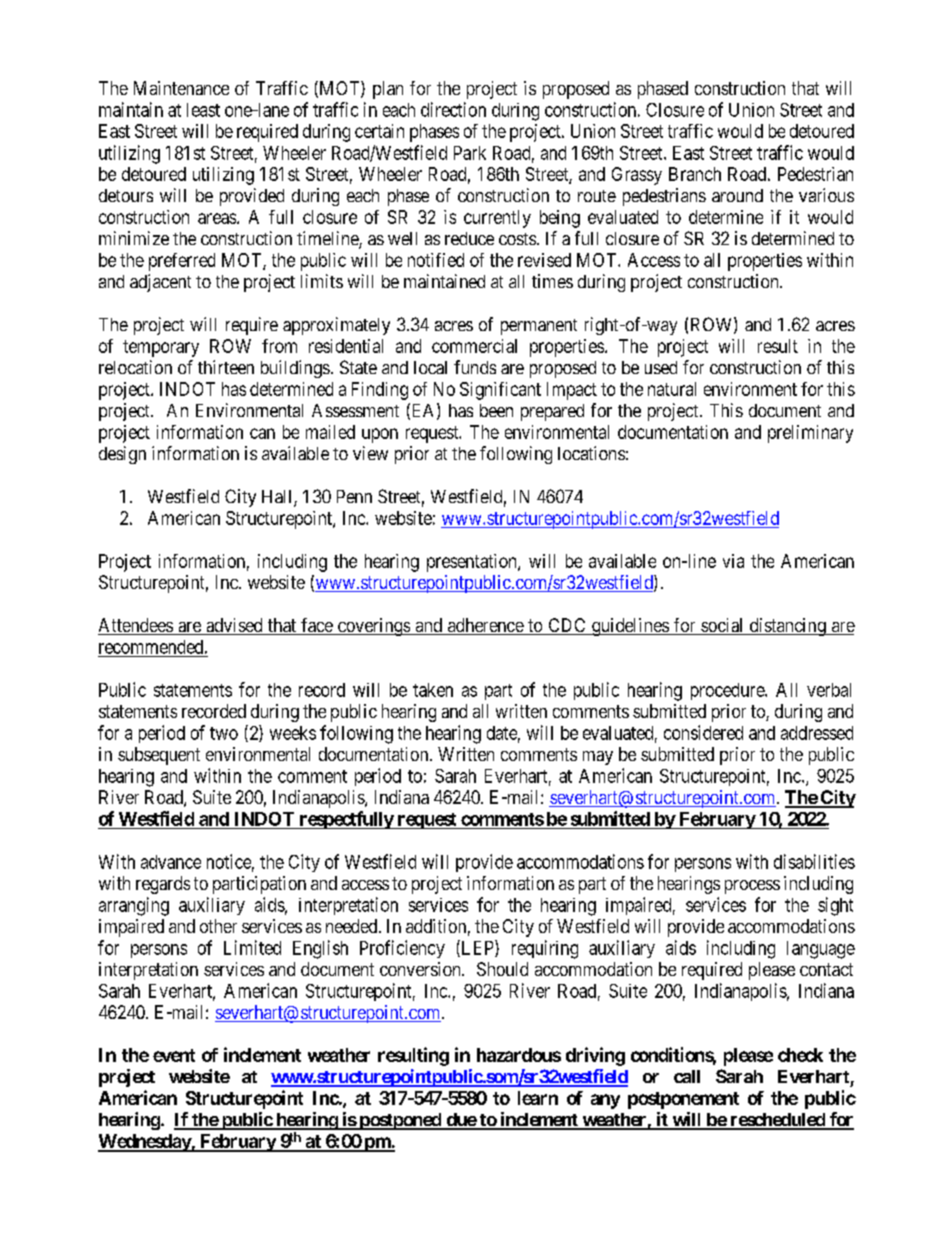 This page has width=952, height=1233. I want to click on adherence, so click(485, 626).
